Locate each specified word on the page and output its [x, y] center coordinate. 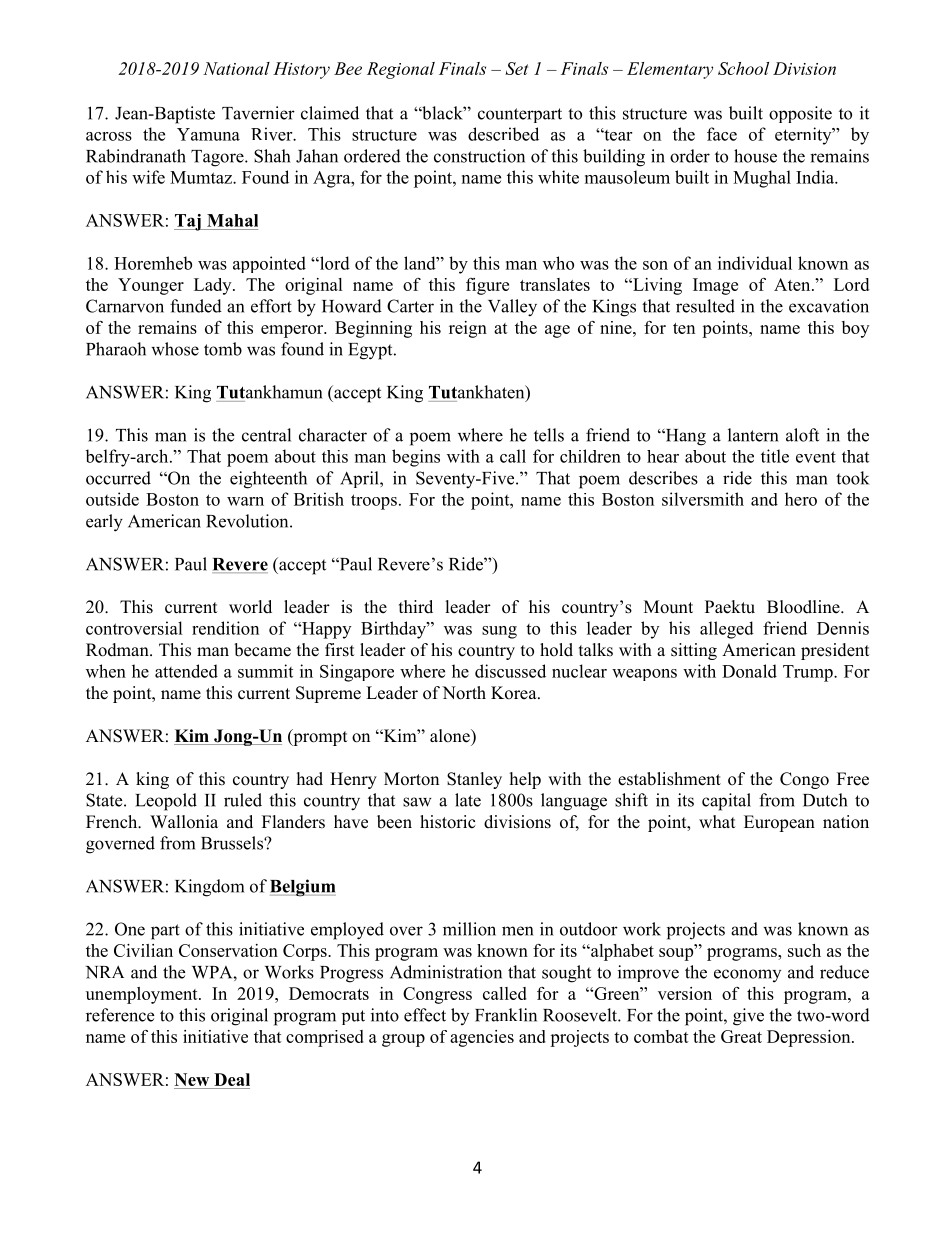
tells [549, 435]
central [266, 435]
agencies [482, 1038]
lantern [753, 435]
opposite [800, 114]
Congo [804, 780]
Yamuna [208, 134]
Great [741, 1036]
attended [186, 671]
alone [451, 736]
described [503, 134]
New [193, 1081]
